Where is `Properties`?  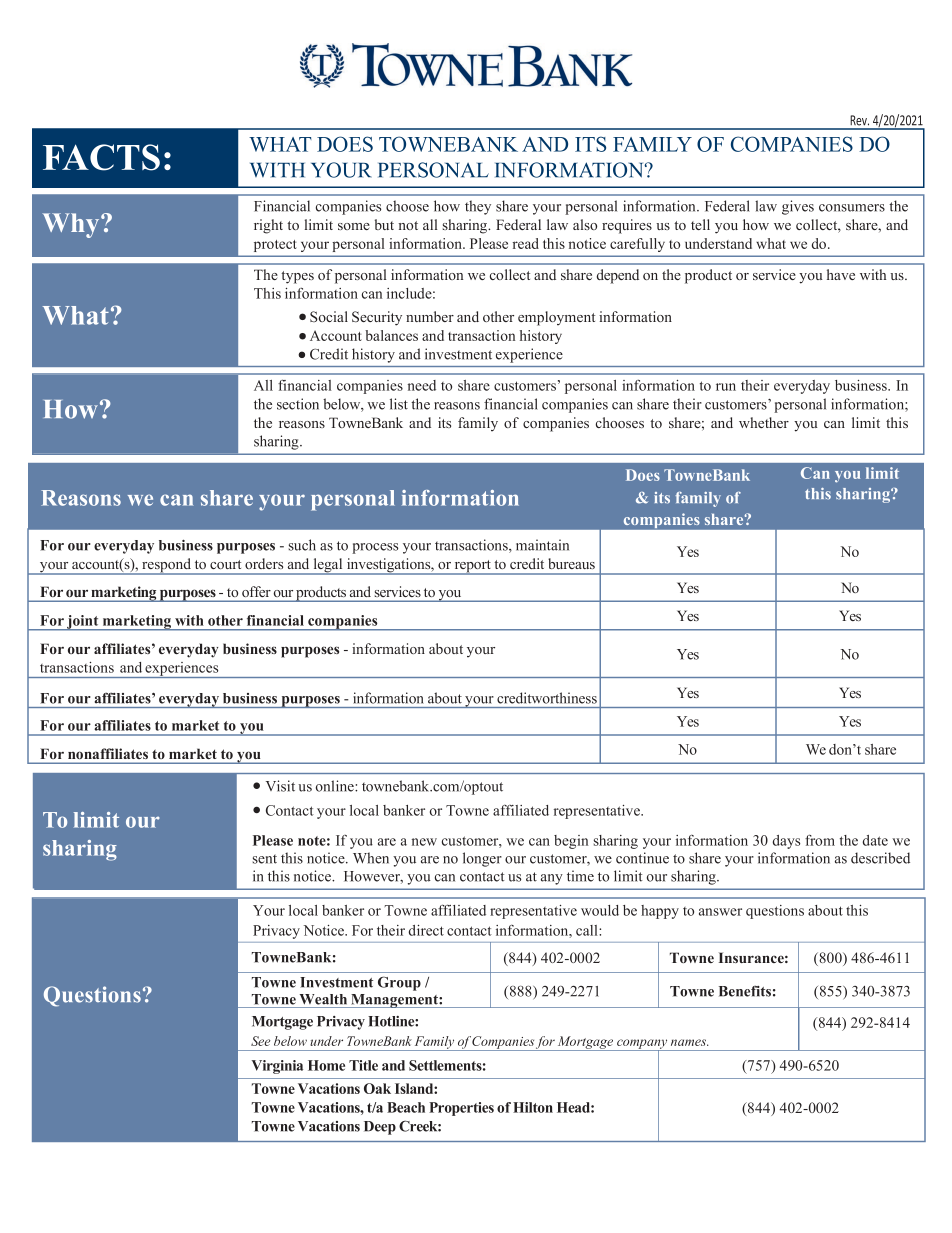
Properties is located at coordinates (461, 1109).
